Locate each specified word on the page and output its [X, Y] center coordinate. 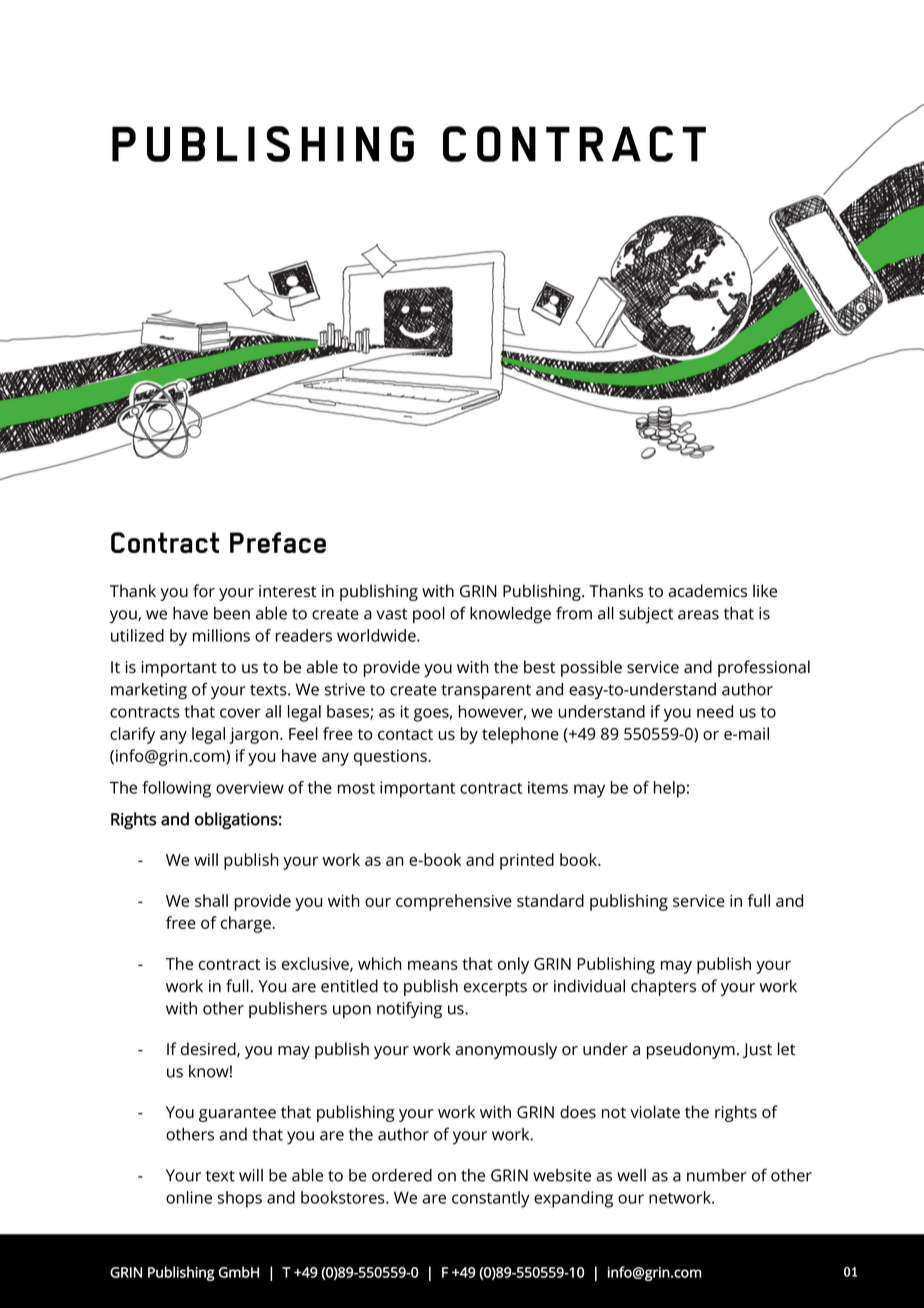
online [189, 1197]
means [433, 965]
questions [391, 758]
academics [707, 591]
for [204, 591]
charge [247, 924]
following [176, 789]
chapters [663, 987]
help [669, 789]
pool [429, 615]
